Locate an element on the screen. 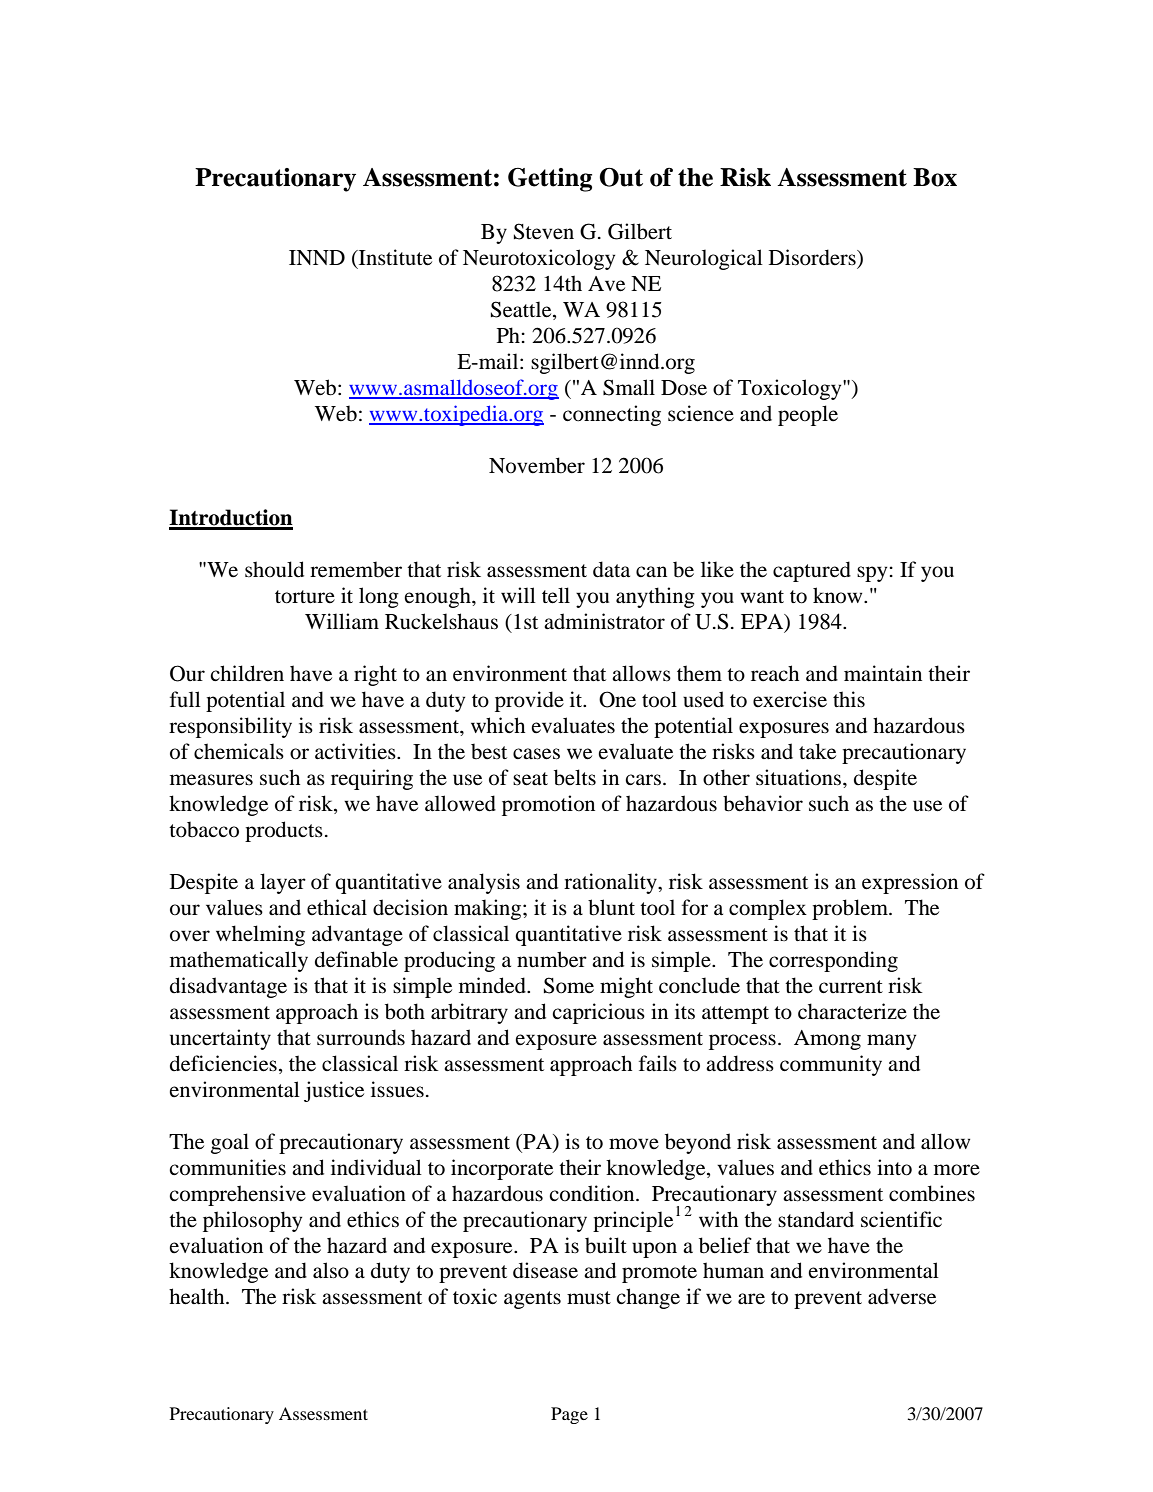 The height and width of the screenshot is (1492, 1153). Steven is located at coordinates (544, 231).
